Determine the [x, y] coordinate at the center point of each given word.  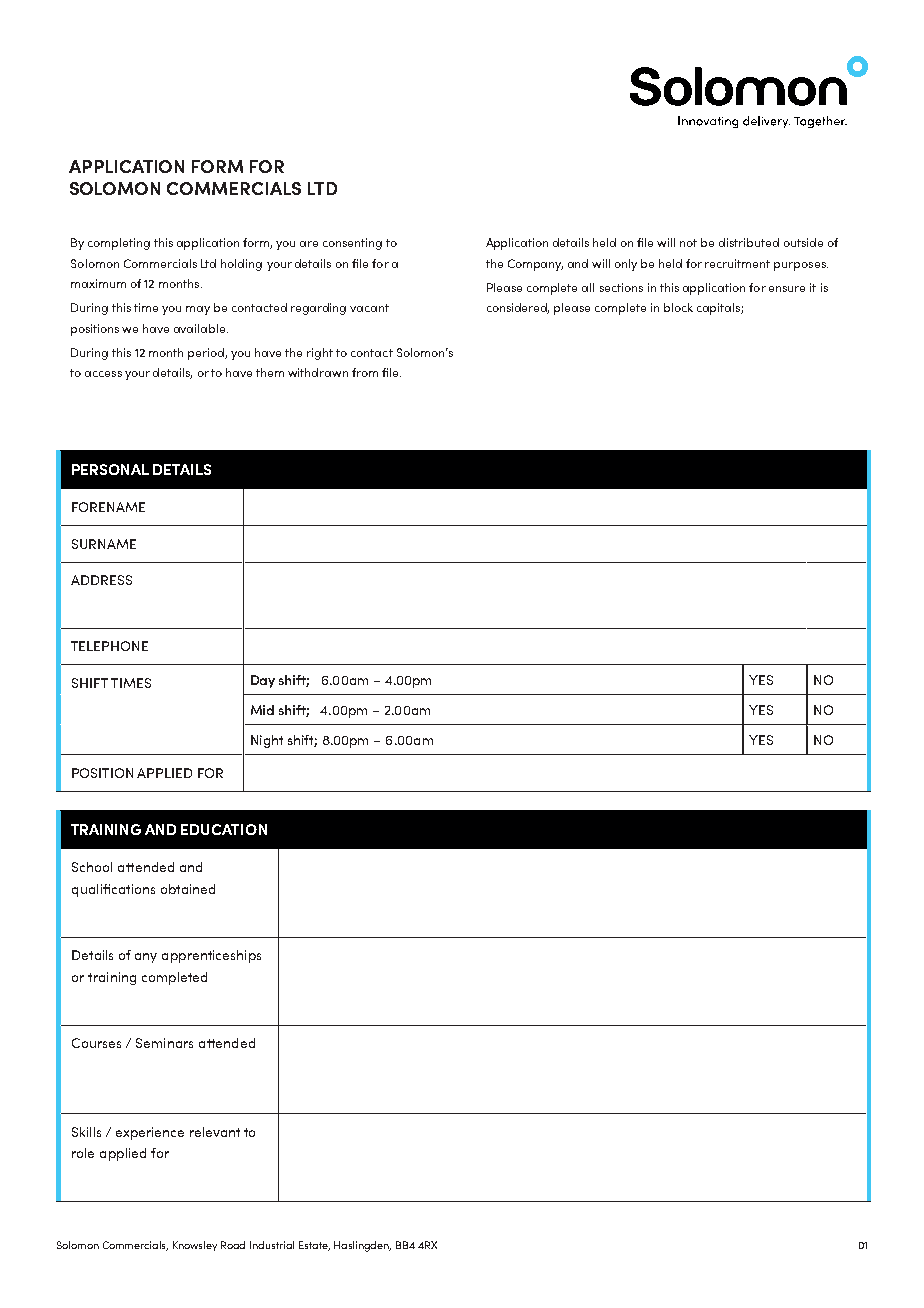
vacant [369, 308]
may [198, 310]
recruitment [737, 263]
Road [233, 1245]
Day [263, 681]
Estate [314, 1246]
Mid [262, 710]
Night [267, 741]
